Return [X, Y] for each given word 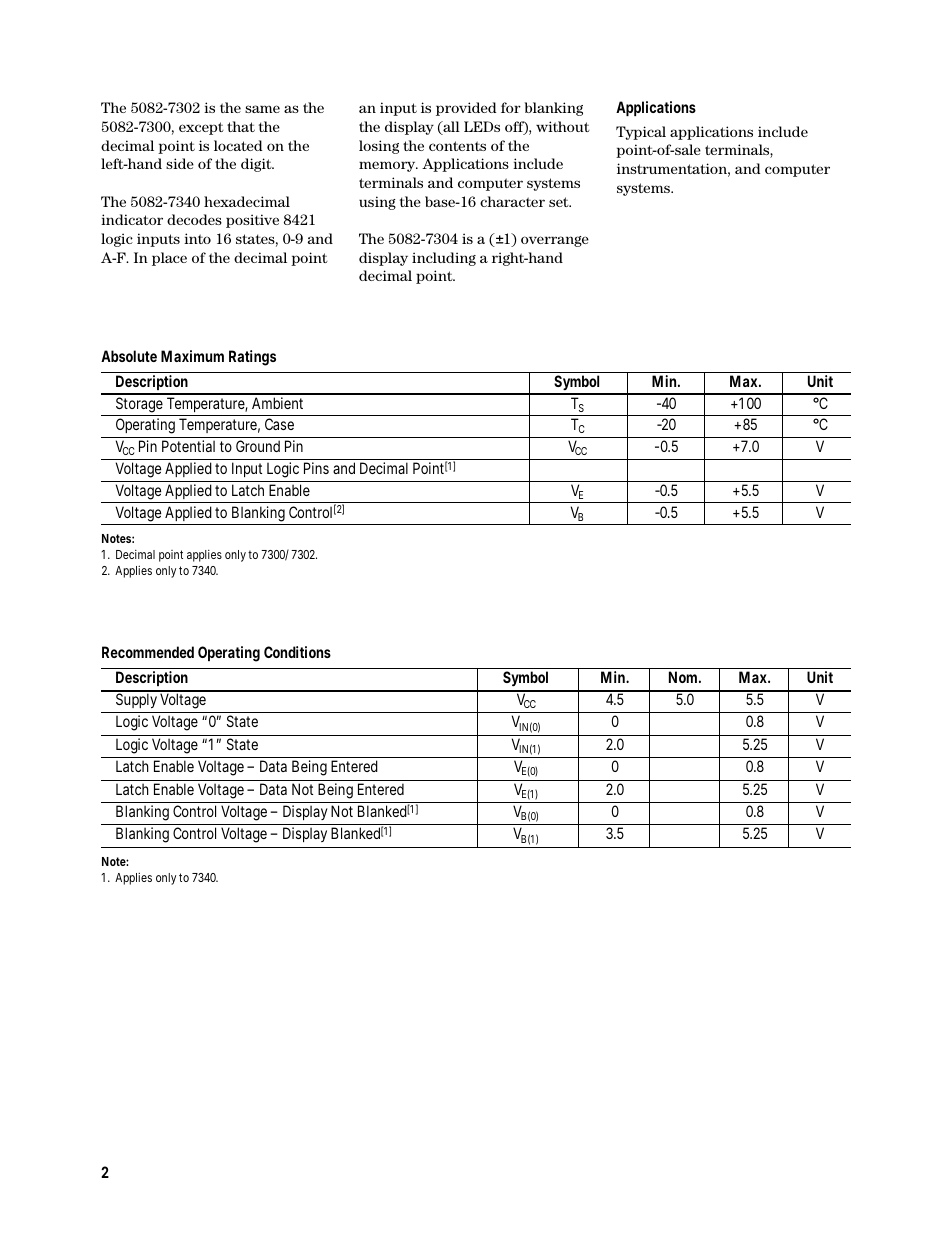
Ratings [252, 358]
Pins [316, 468]
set [560, 202]
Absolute [129, 356]
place [169, 259]
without [563, 126]
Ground [258, 446]
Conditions [297, 652]
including [444, 259]
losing [379, 147]
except [201, 128]
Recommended [148, 652]
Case [279, 424]
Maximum [192, 356]
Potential [188, 446]
